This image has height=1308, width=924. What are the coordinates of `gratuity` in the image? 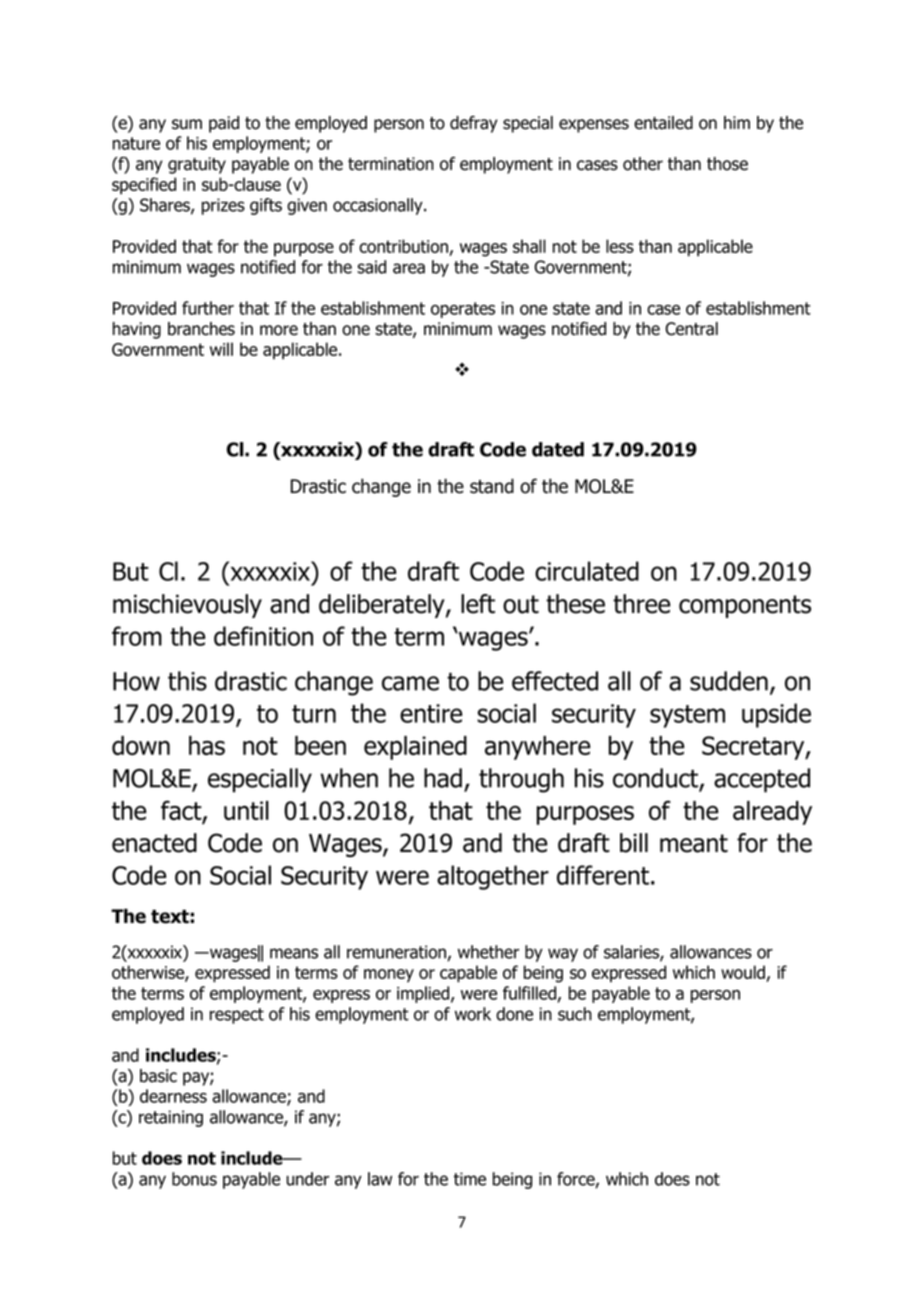 It's located at (197, 165).
